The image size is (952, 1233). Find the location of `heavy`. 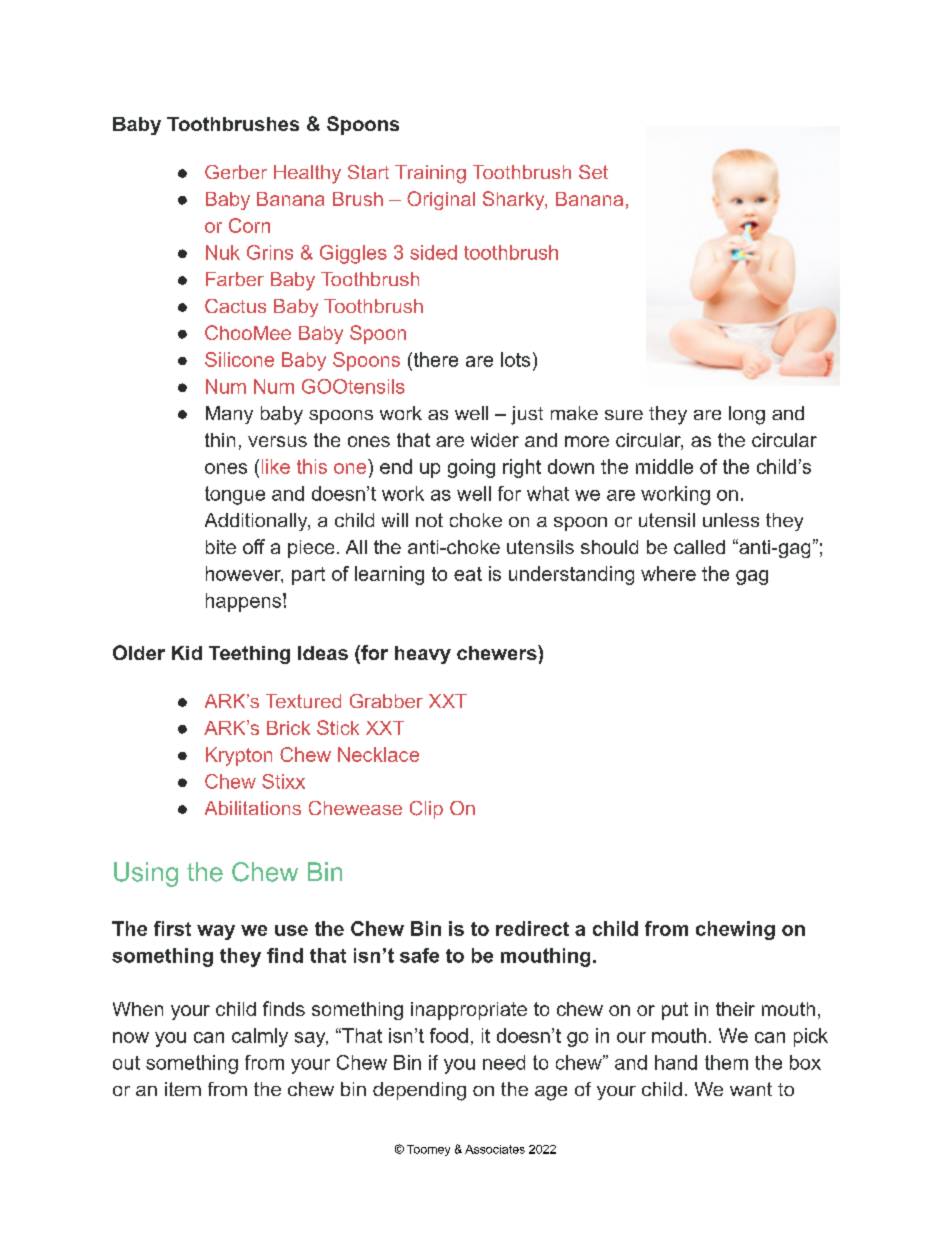

heavy is located at coordinates (423, 655).
